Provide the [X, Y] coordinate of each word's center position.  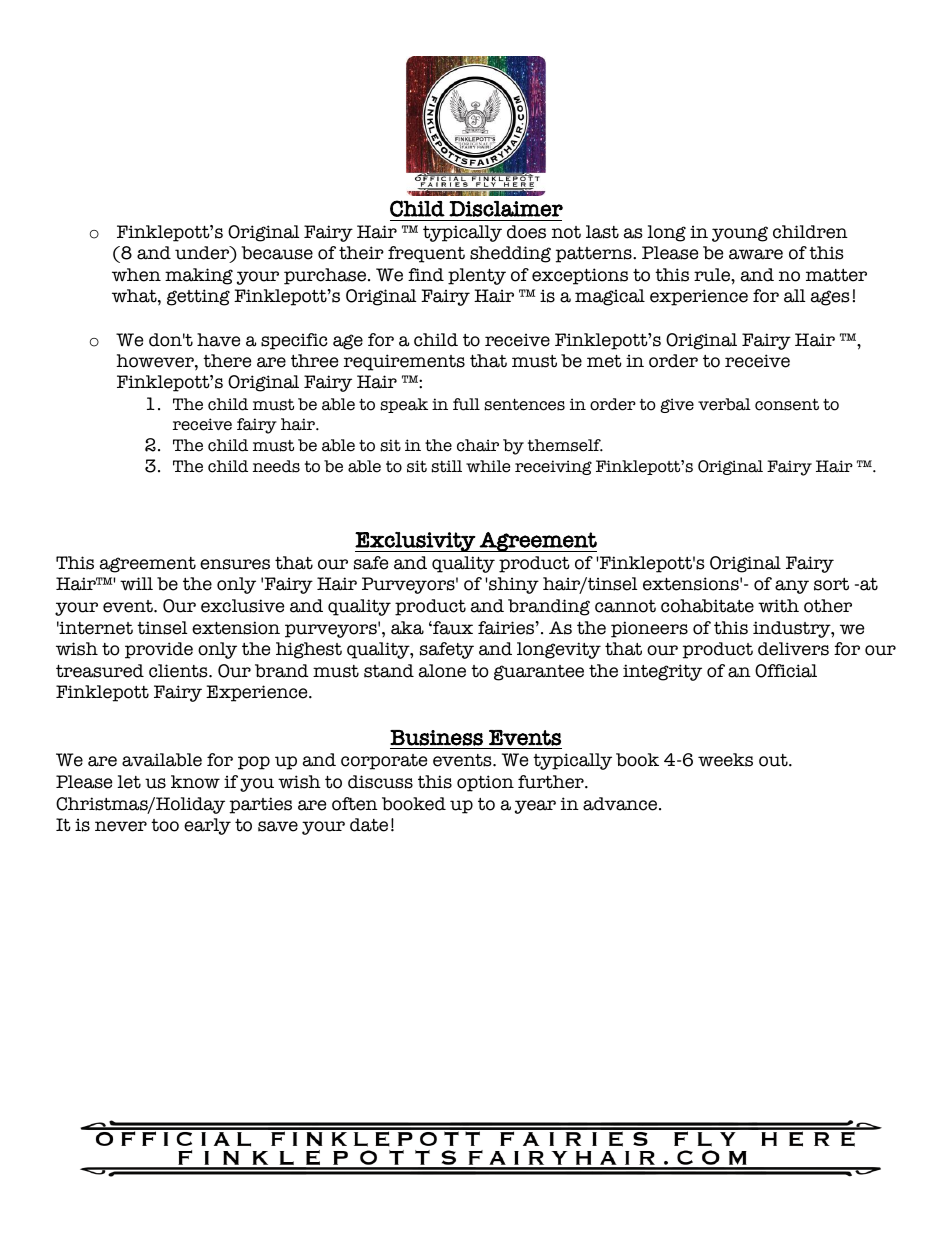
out [774, 760]
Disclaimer [506, 209]
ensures [235, 564]
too [165, 825]
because [277, 253]
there [227, 361]
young [740, 234]
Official [786, 671]
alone [442, 671]
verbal [724, 404]
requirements [404, 362]
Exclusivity [416, 542]
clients [179, 671]
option [485, 783]
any [792, 587]
